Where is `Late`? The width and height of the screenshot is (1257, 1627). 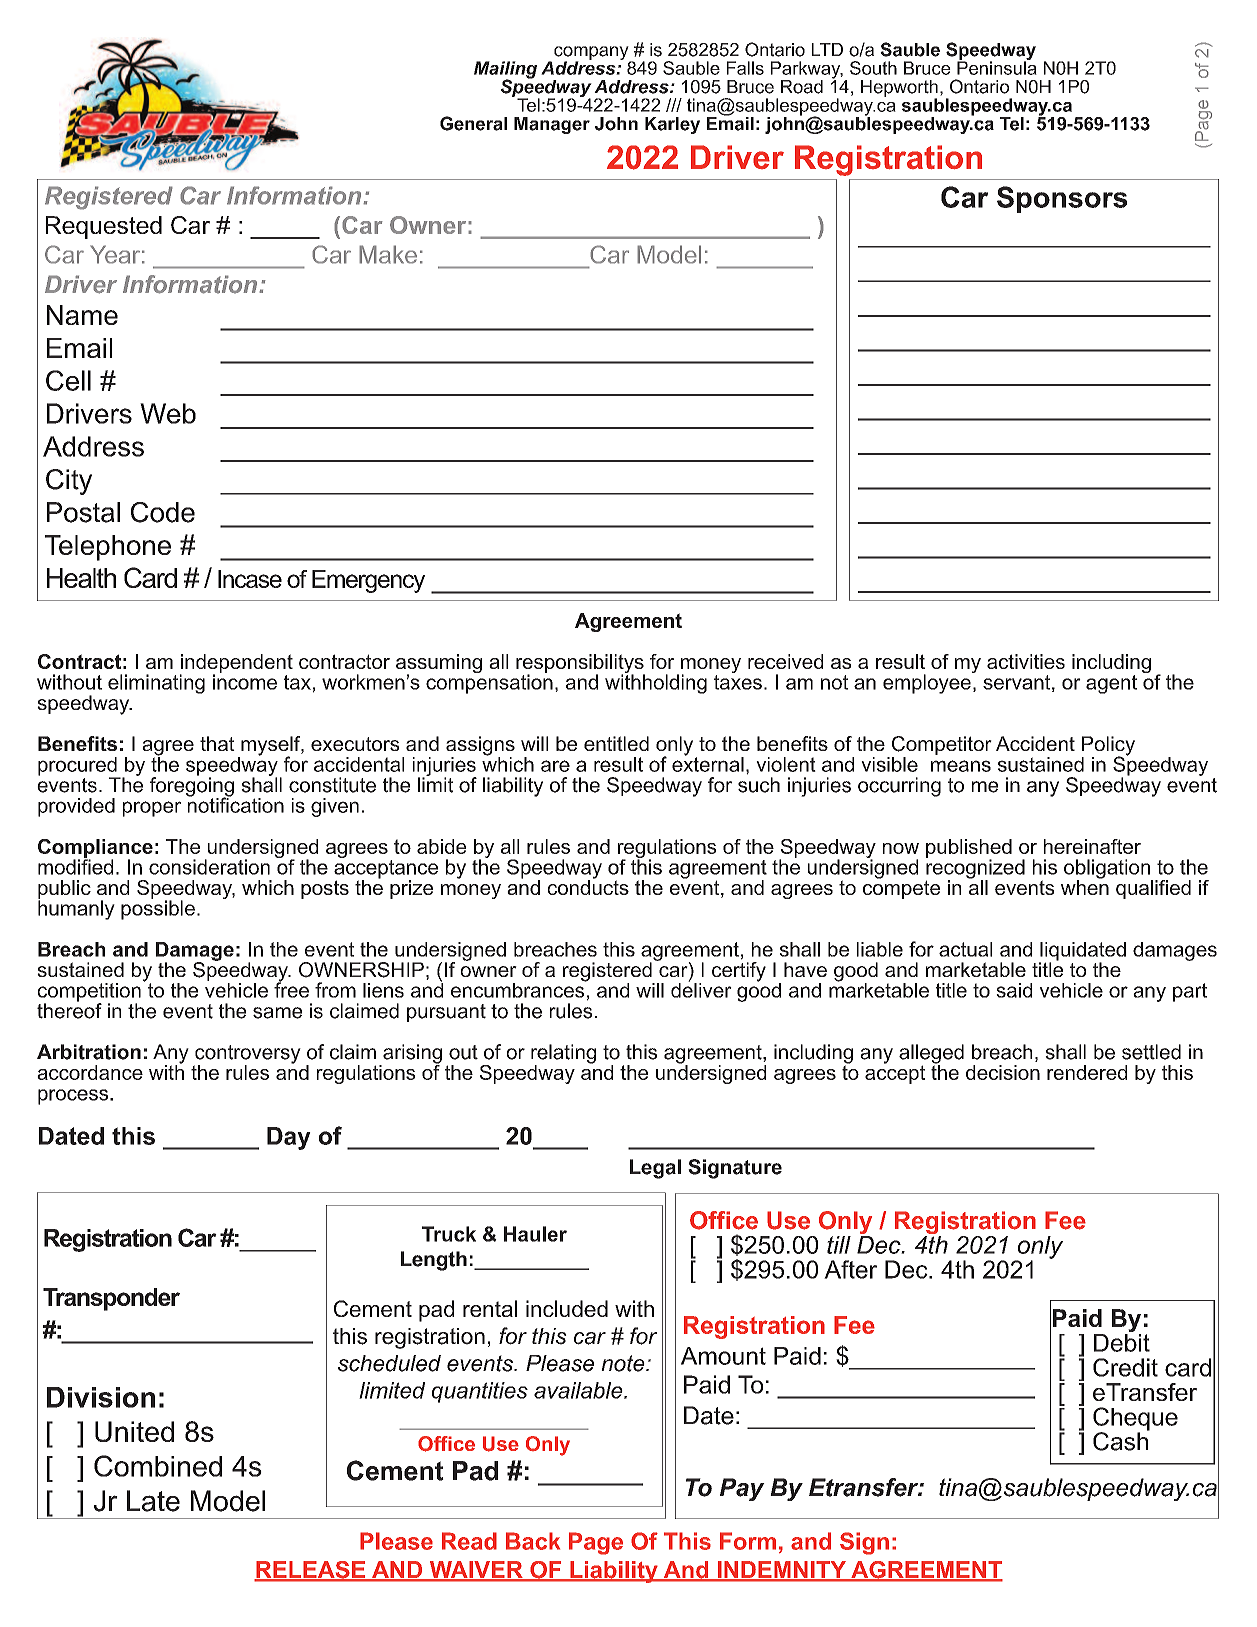
Late is located at coordinates (153, 1501).
